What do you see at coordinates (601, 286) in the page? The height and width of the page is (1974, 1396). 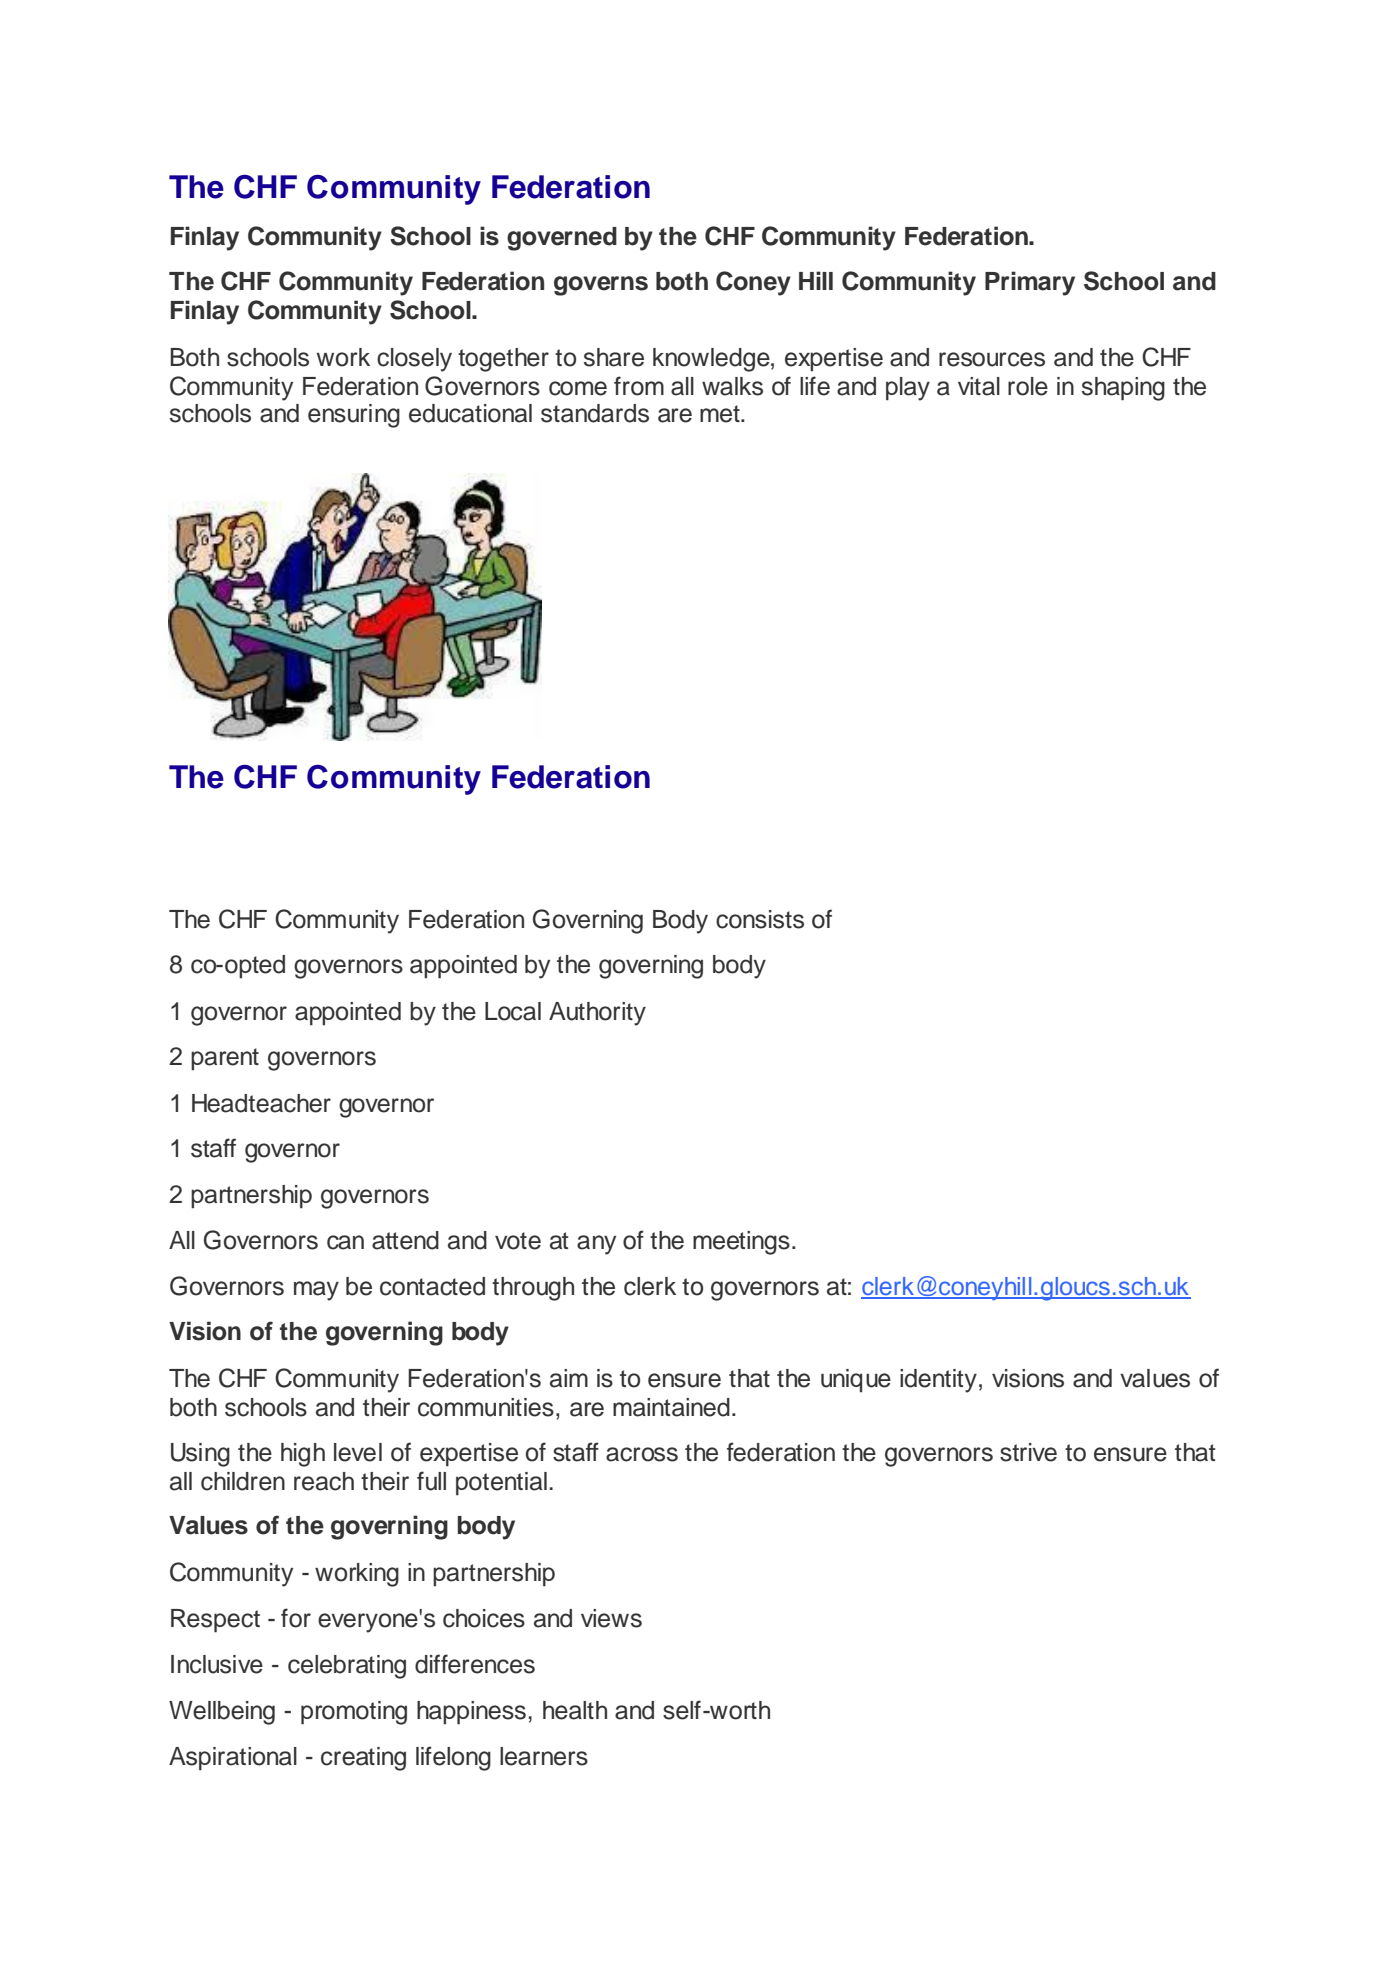 I see `governs` at bounding box center [601, 286].
